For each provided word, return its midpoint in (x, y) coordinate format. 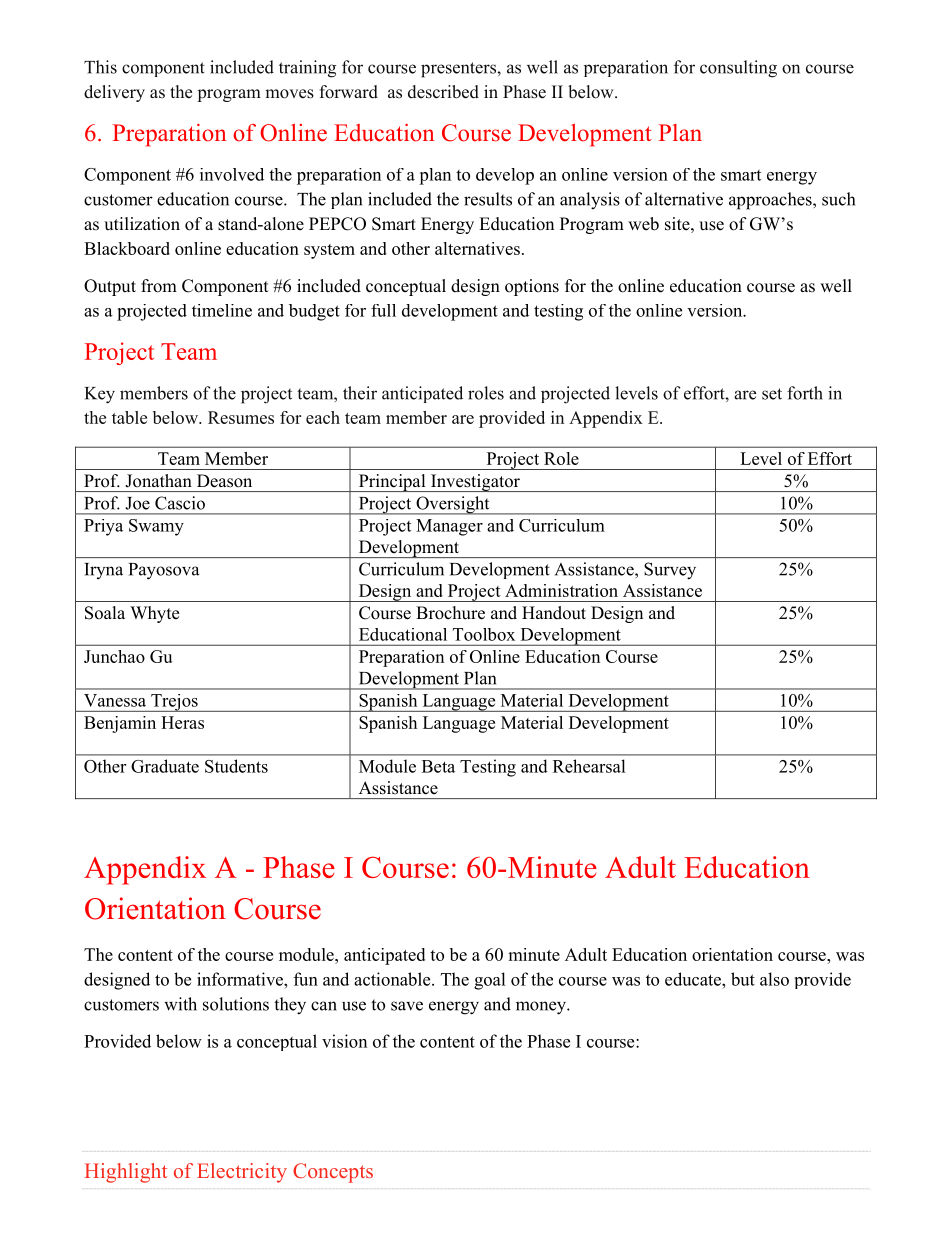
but (743, 979)
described (443, 92)
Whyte (154, 614)
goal (490, 981)
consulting (738, 69)
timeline (222, 310)
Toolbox (484, 634)
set (772, 394)
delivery (114, 93)
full (383, 310)
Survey (670, 571)
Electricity (242, 1173)
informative (241, 979)
